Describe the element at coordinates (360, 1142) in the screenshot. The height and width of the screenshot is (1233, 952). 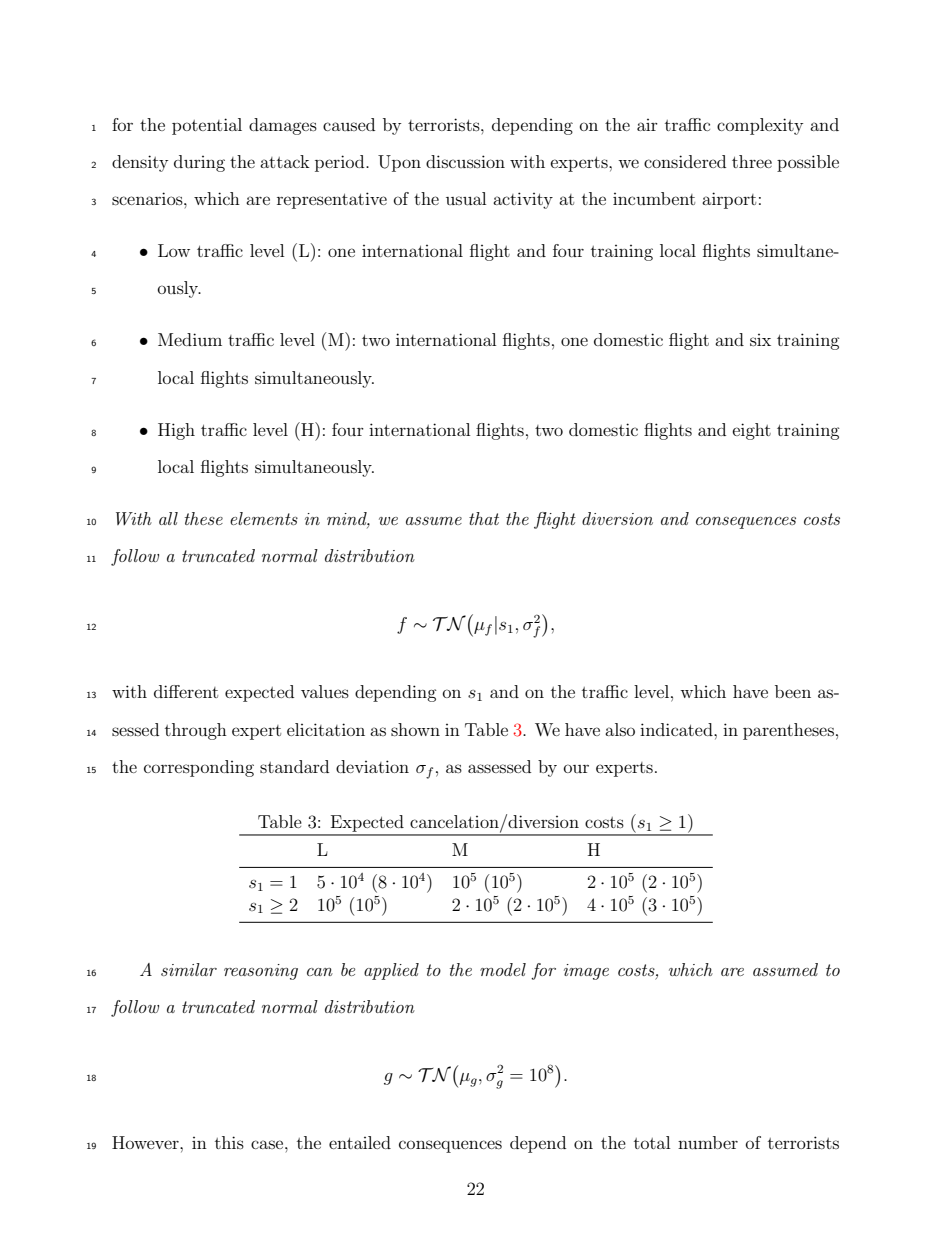
I see `entailed` at that location.
